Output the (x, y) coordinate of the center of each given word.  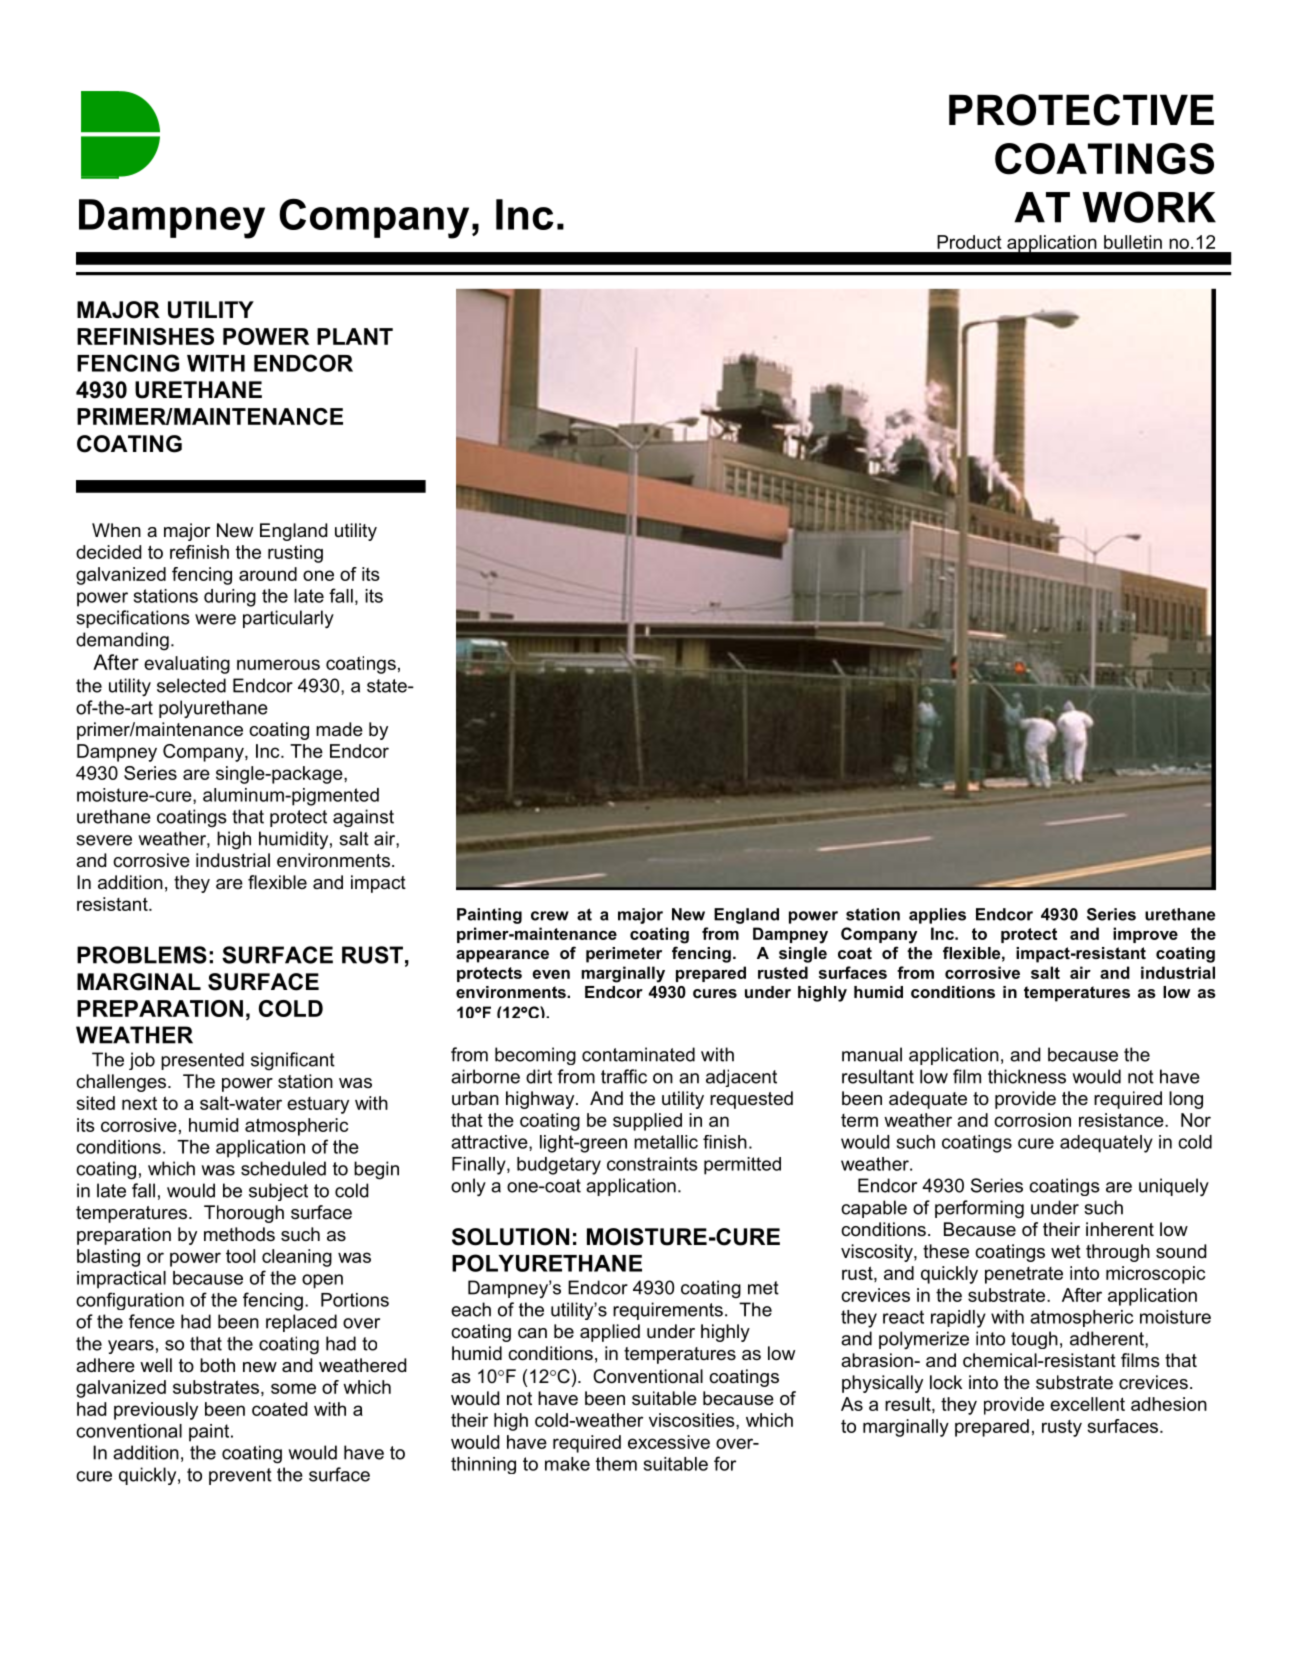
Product (969, 242)
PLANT (355, 336)
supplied (647, 1122)
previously (156, 1411)
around (268, 574)
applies (937, 916)
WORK (1149, 207)
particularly (288, 619)
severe (104, 840)
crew (550, 916)
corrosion (1032, 1120)
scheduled (283, 1168)
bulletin (1133, 242)
